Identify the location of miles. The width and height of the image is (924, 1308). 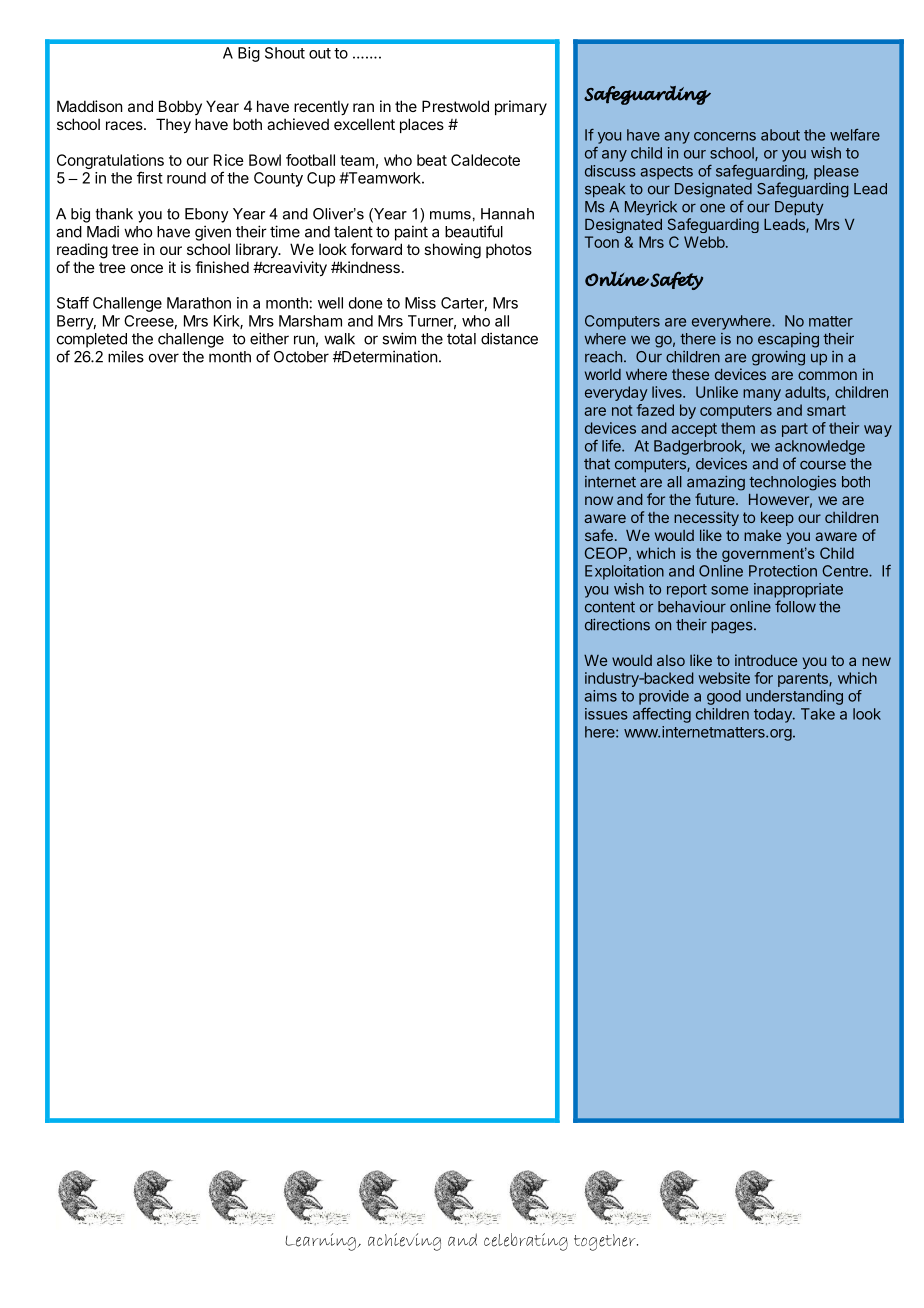
(126, 356).
